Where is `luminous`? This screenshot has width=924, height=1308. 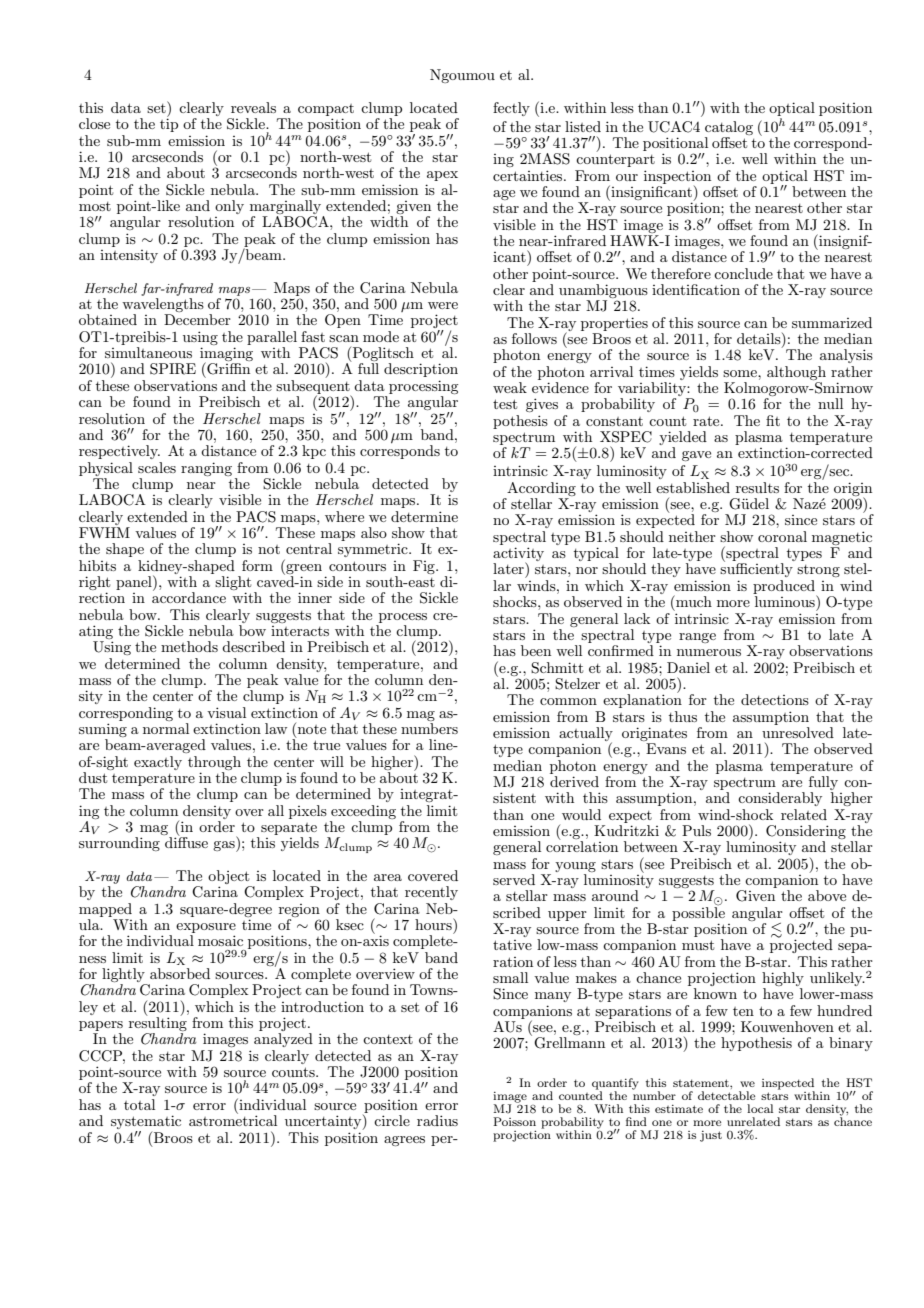 luminous is located at coordinates (786, 601).
